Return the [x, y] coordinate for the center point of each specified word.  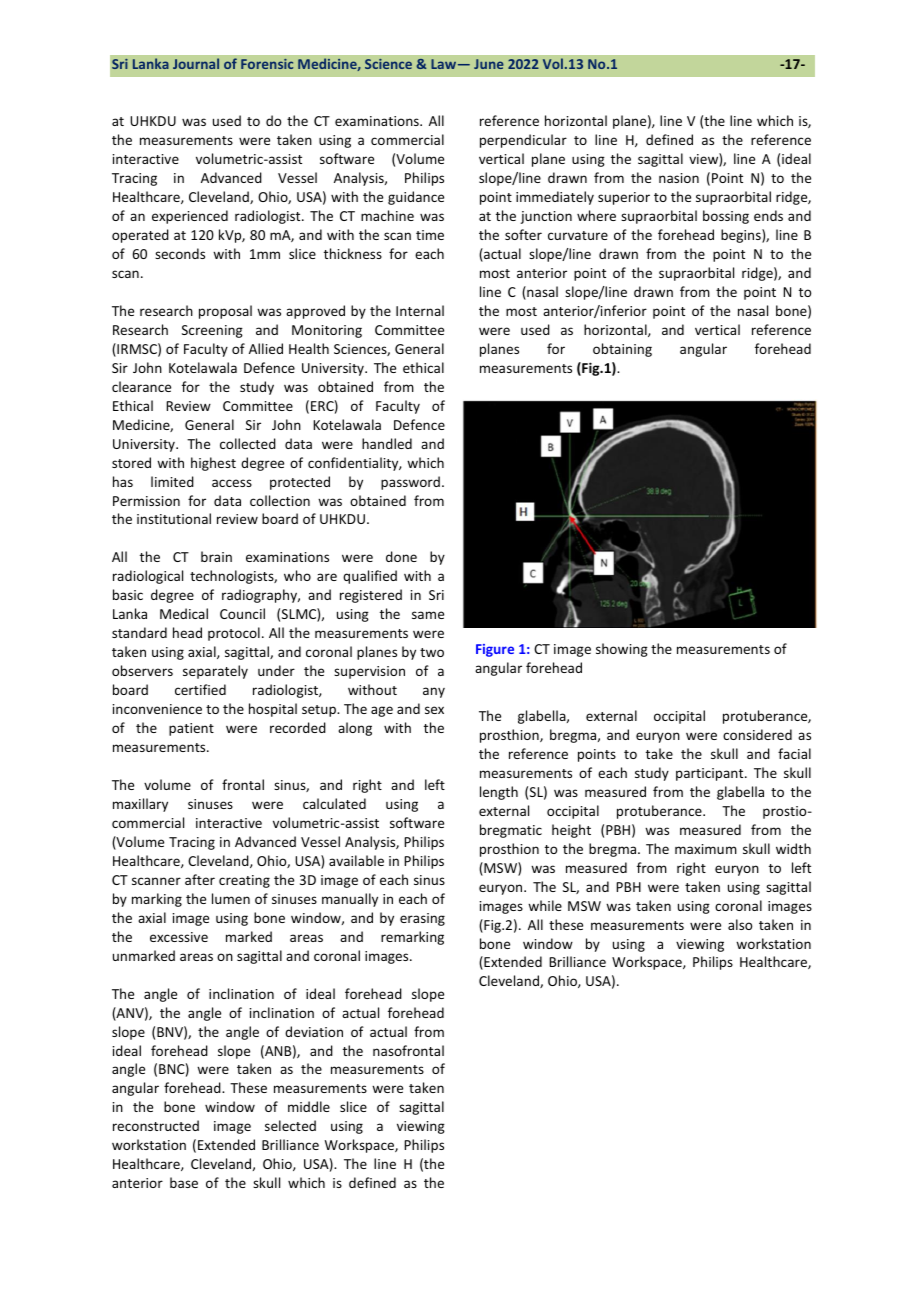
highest [213, 464]
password [410, 483]
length [499, 793]
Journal [196, 63]
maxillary [140, 805]
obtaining [622, 350]
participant [711, 774]
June [489, 64]
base [184, 1182]
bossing [726, 217]
